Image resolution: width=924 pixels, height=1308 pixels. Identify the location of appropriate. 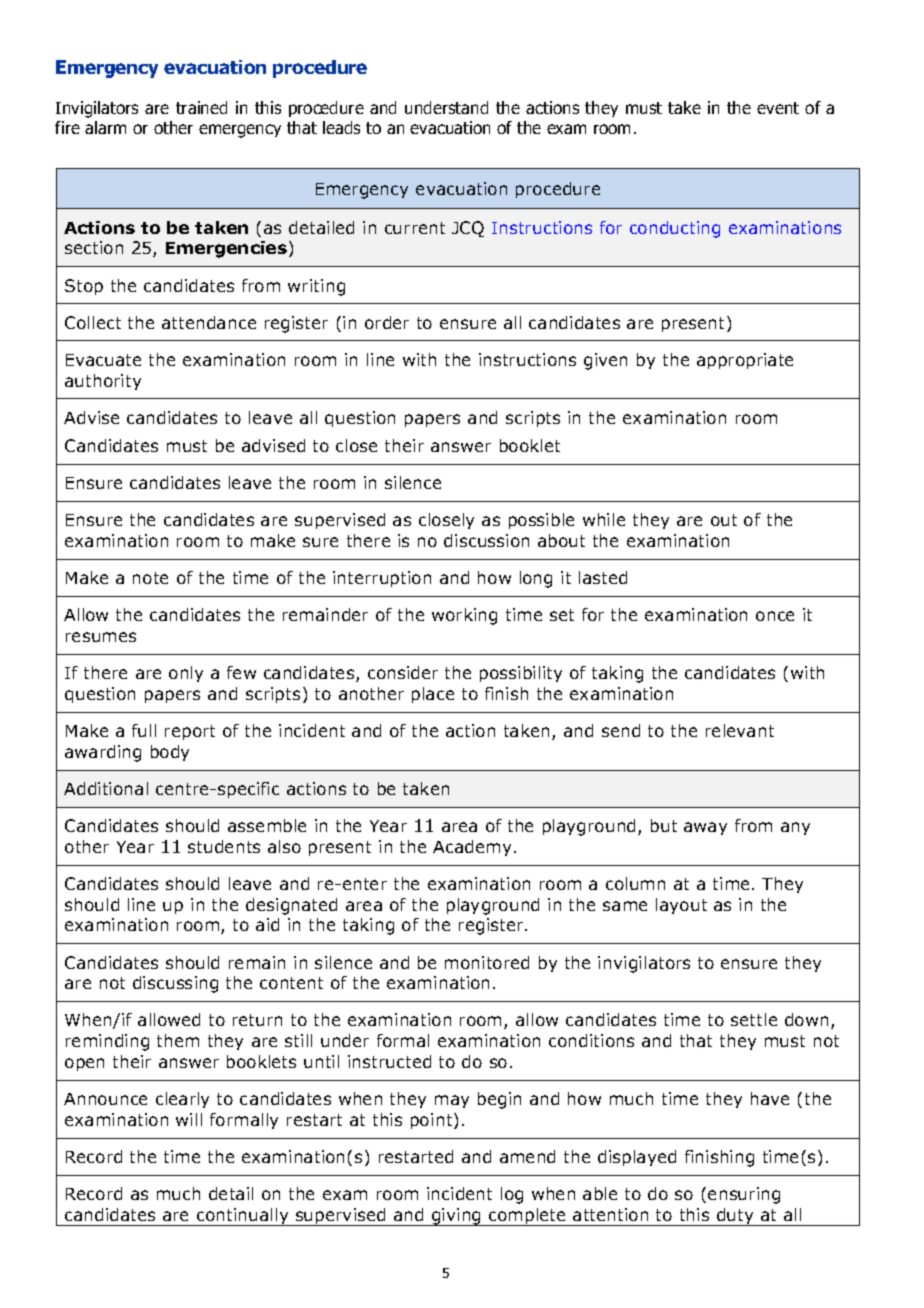
(745, 361).
